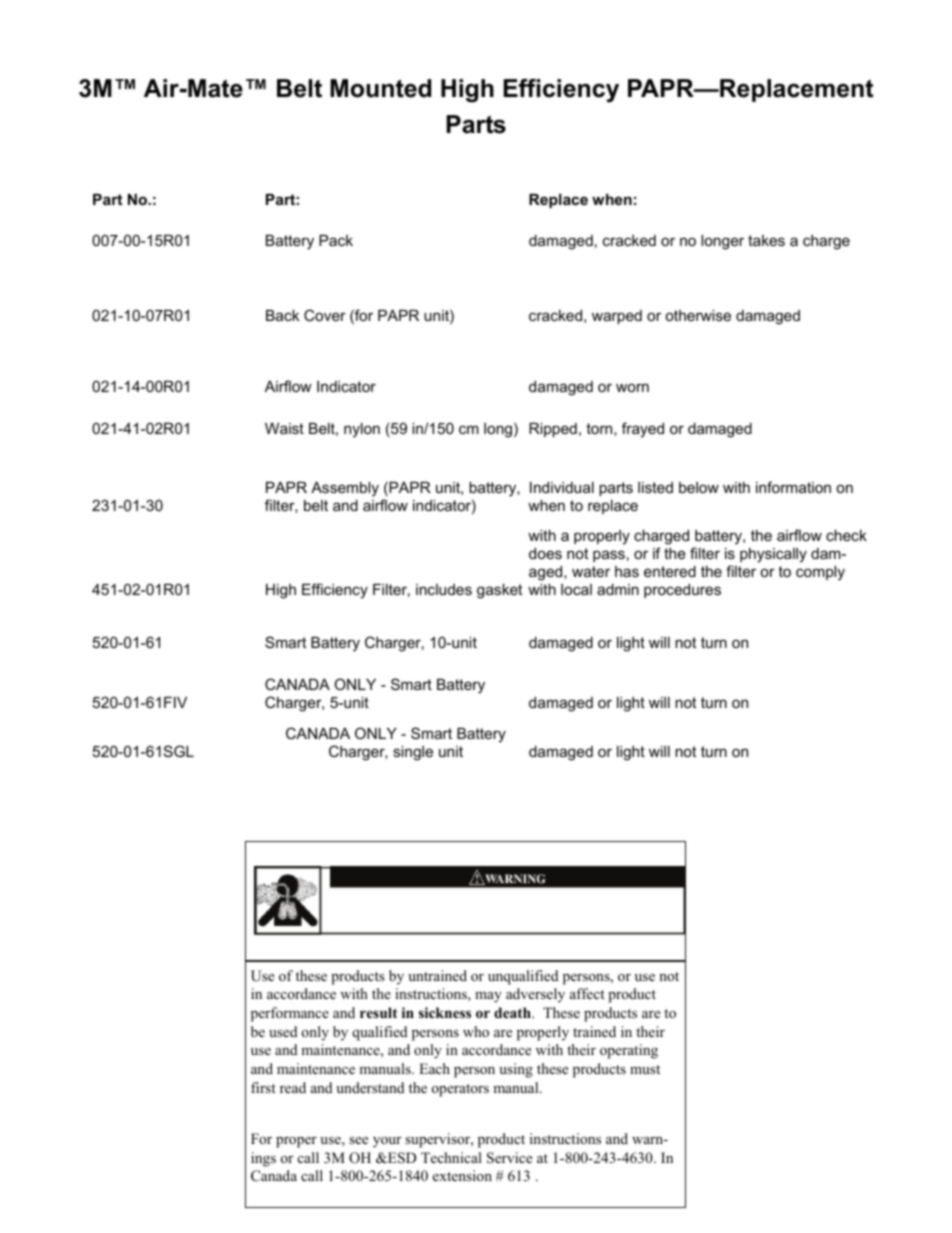 Image resolution: width=952 pixels, height=1233 pixels. What do you see at coordinates (380, 88) in the screenshot?
I see `Mounted` at bounding box center [380, 88].
